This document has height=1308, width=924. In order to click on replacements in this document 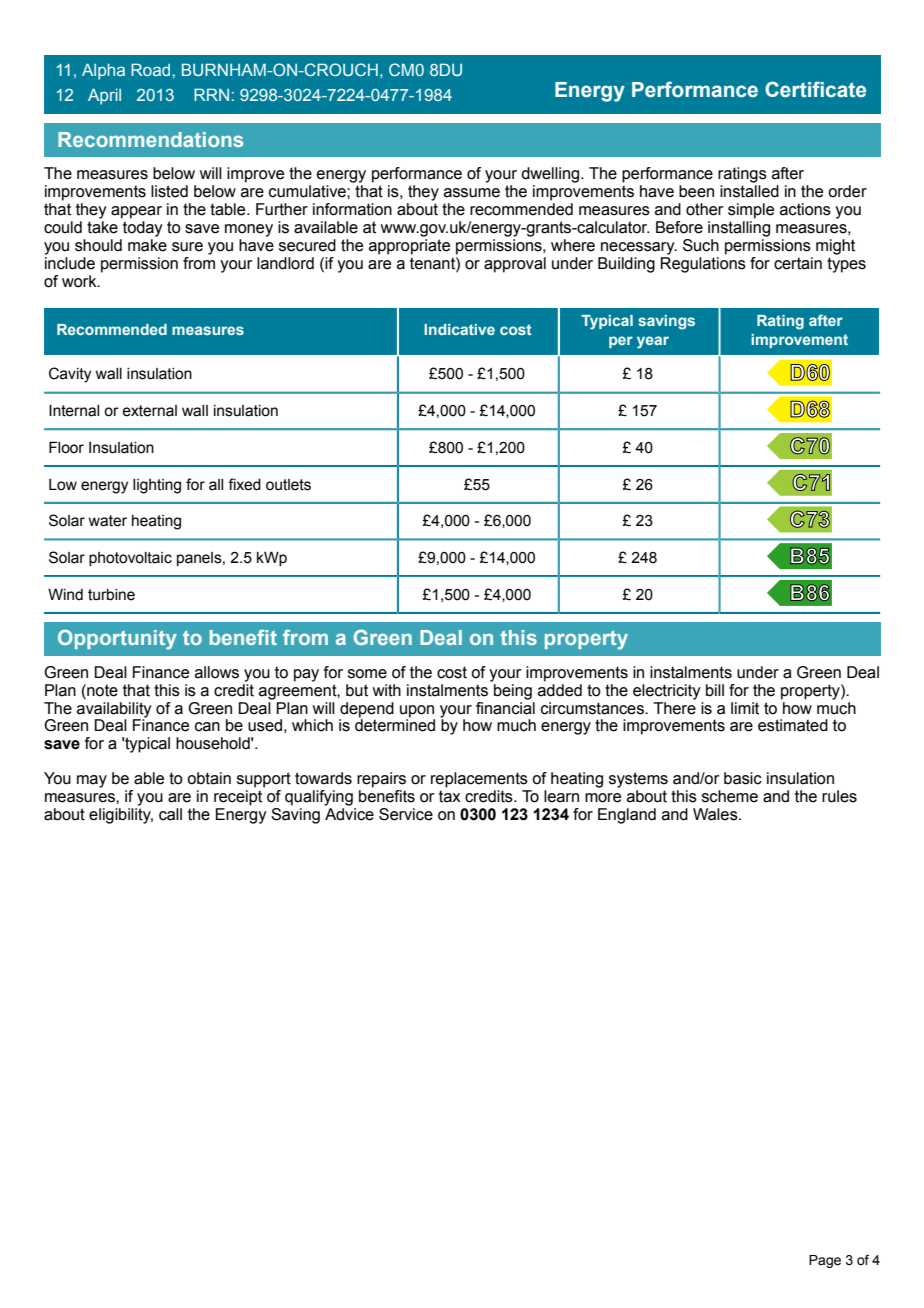, I will do `click(479, 780)`.
